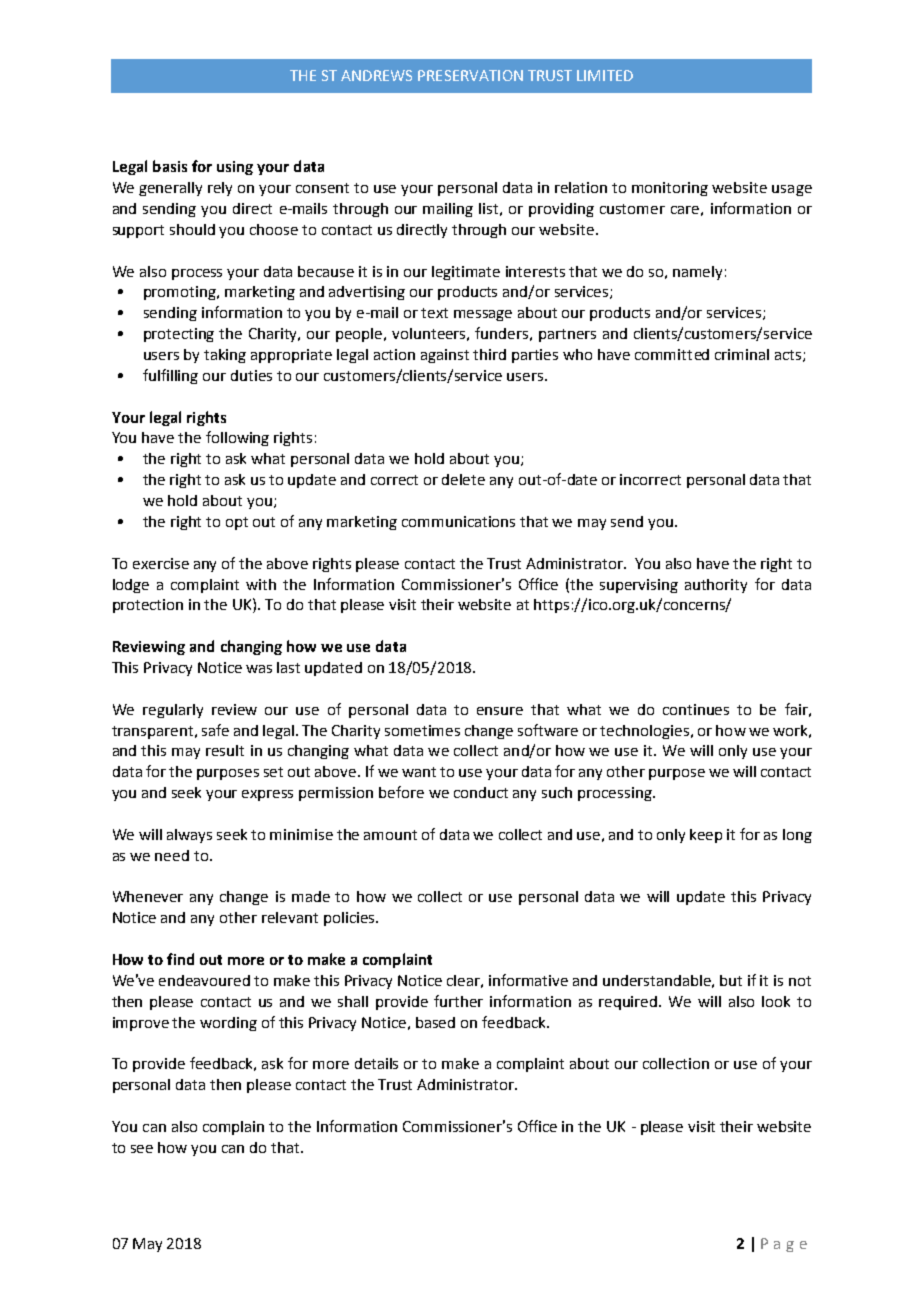 The height and width of the screenshot is (1308, 924). Describe the element at coordinates (161, 563) in the screenshot. I see `exercise` at that location.
